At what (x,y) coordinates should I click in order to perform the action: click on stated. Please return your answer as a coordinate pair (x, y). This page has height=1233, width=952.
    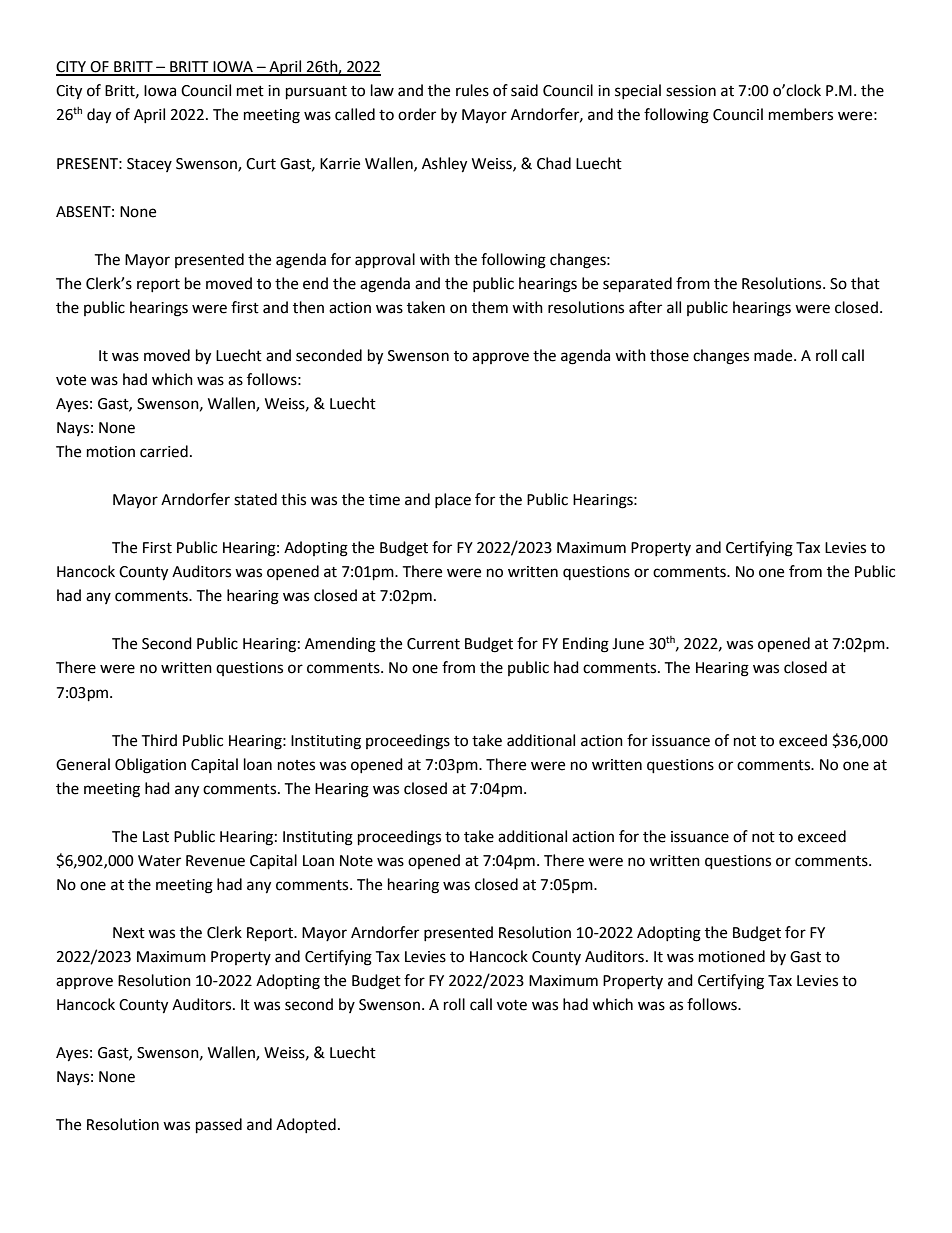
    Looking at the image, I should click on (255, 499).
